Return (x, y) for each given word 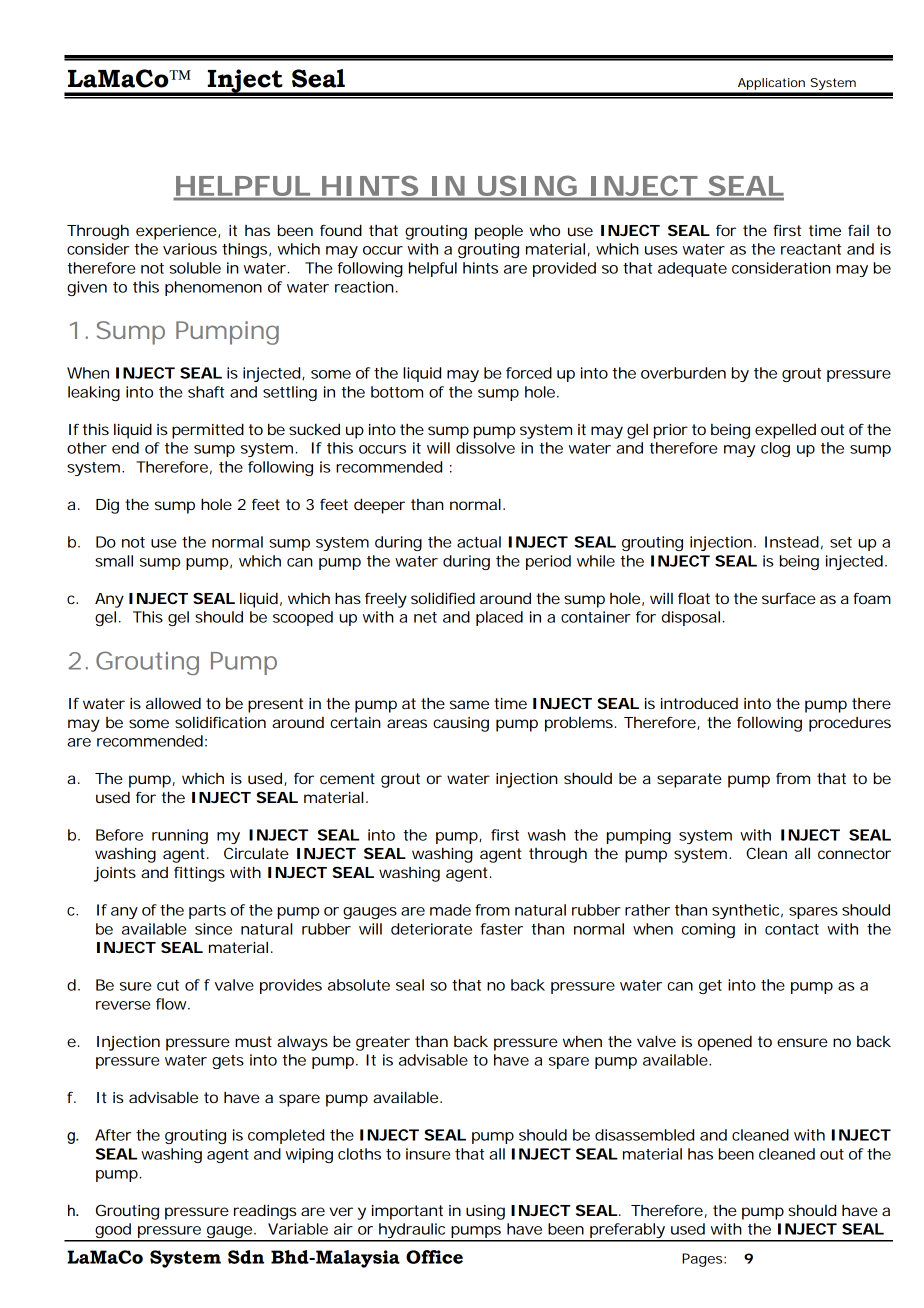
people (499, 232)
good (113, 1232)
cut (168, 985)
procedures (850, 724)
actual (479, 542)
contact (792, 929)
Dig (107, 506)
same (469, 704)
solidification (220, 722)
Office (434, 1257)
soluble (195, 268)
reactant (811, 249)
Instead (792, 542)
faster (501, 929)
